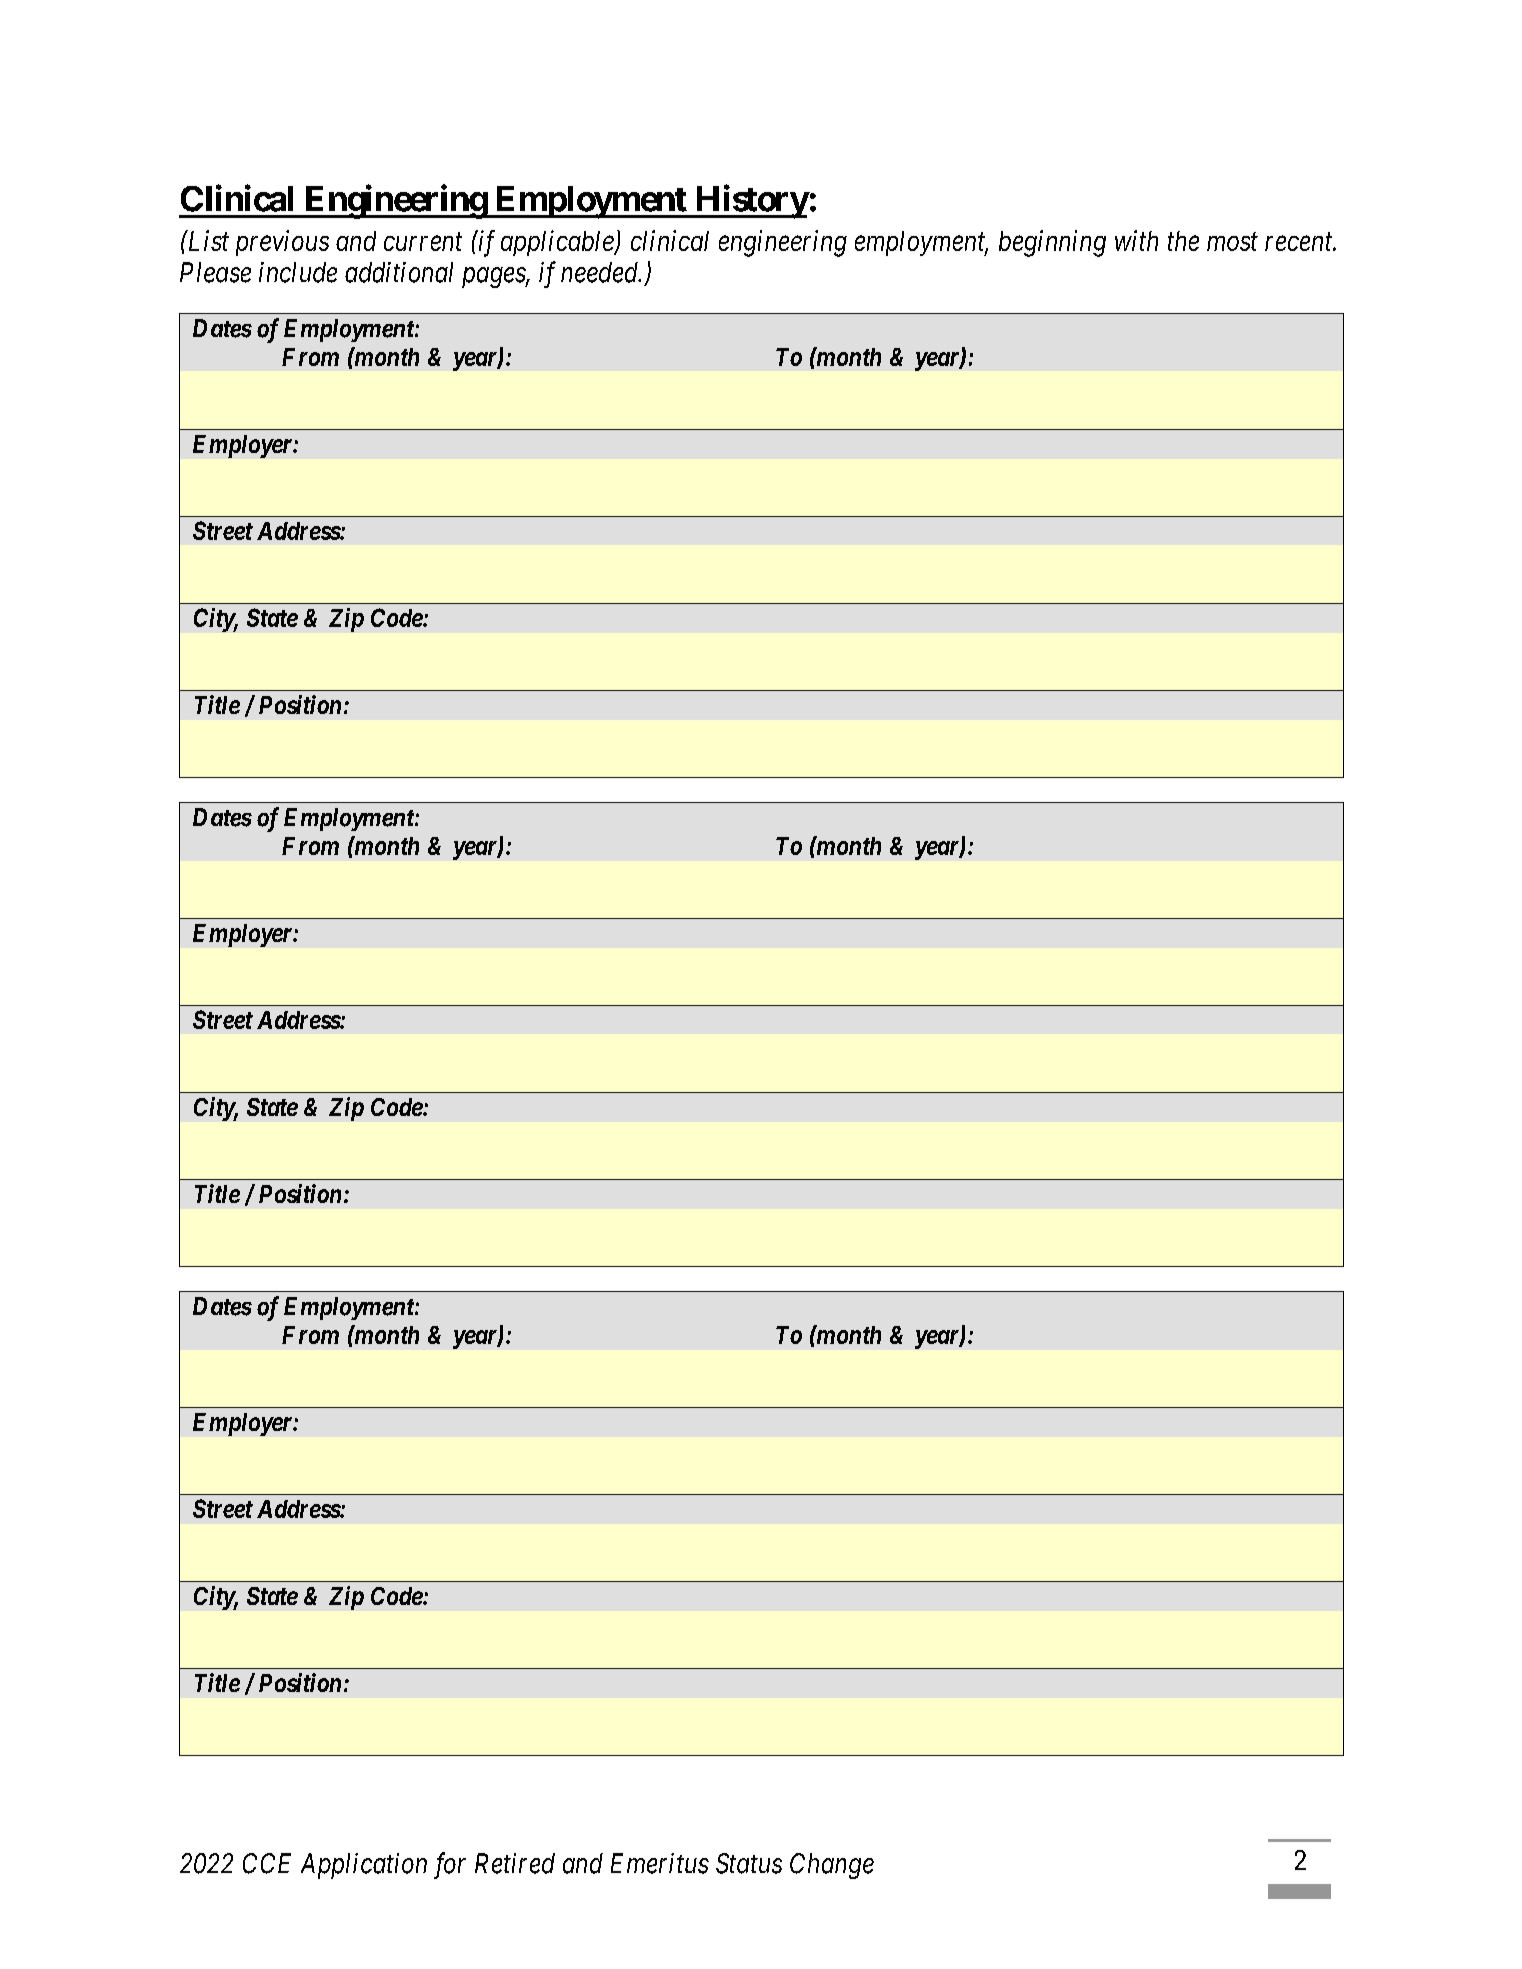 This page has height=1969, width=1522. Describe the element at coordinates (1052, 243) in the page. I see `beginning` at that location.
